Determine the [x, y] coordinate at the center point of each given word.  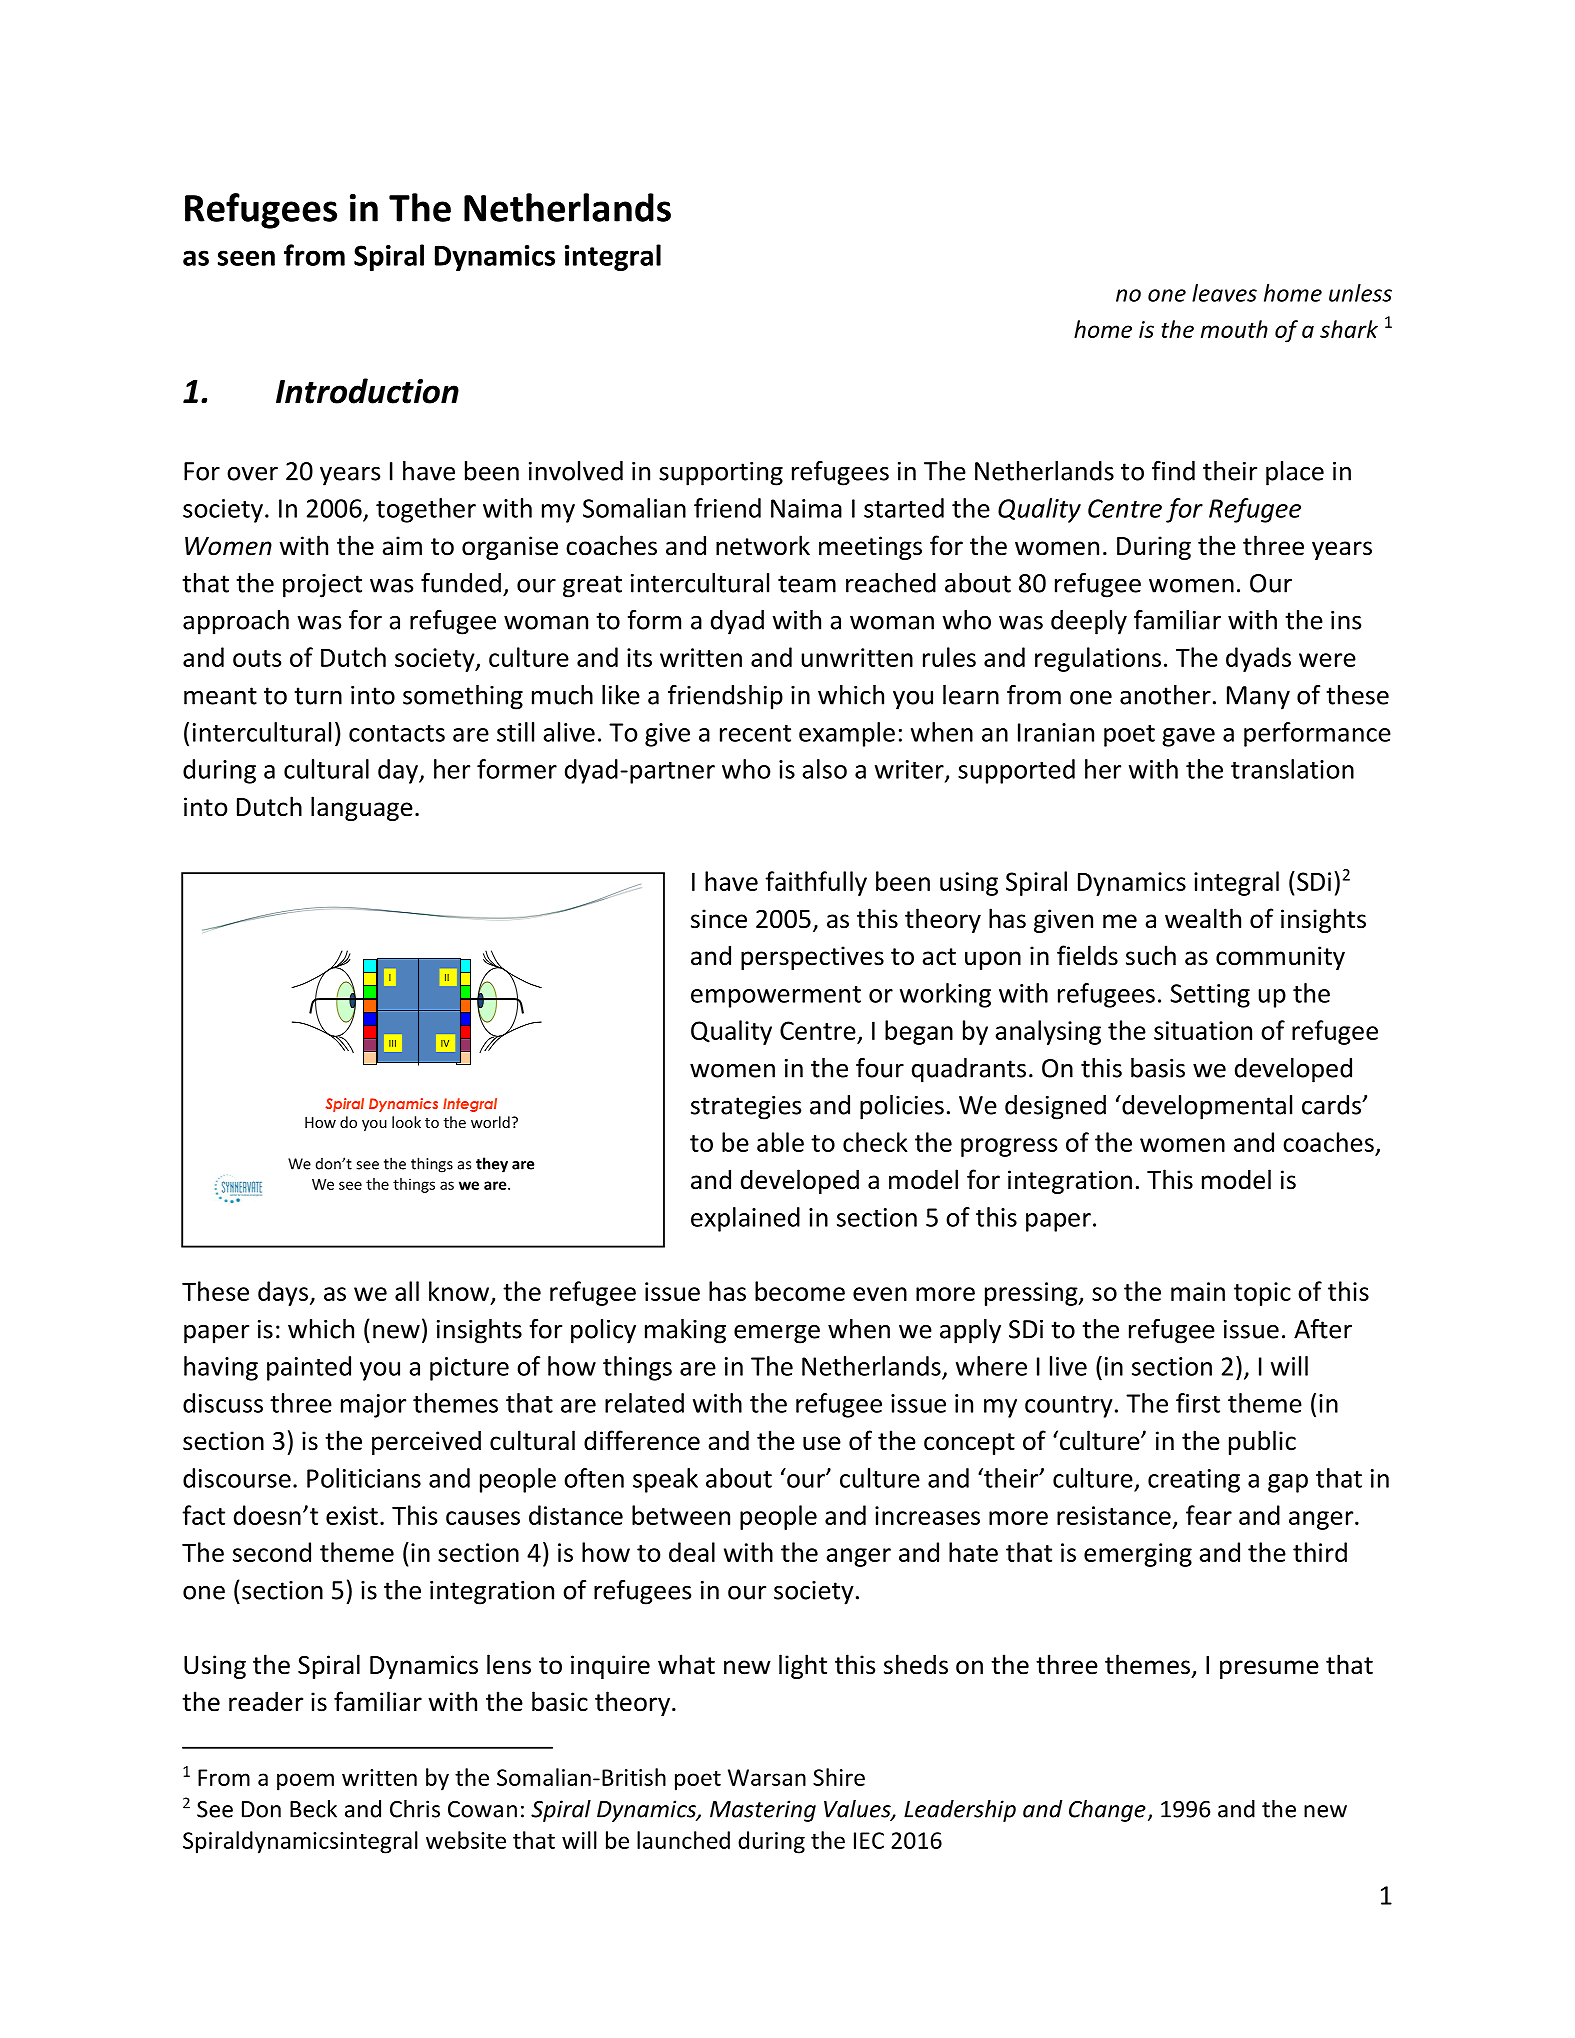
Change [1107, 1811]
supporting [721, 474]
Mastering [763, 1811]
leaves [1224, 293]
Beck [313, 1809]
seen [246, 258]
